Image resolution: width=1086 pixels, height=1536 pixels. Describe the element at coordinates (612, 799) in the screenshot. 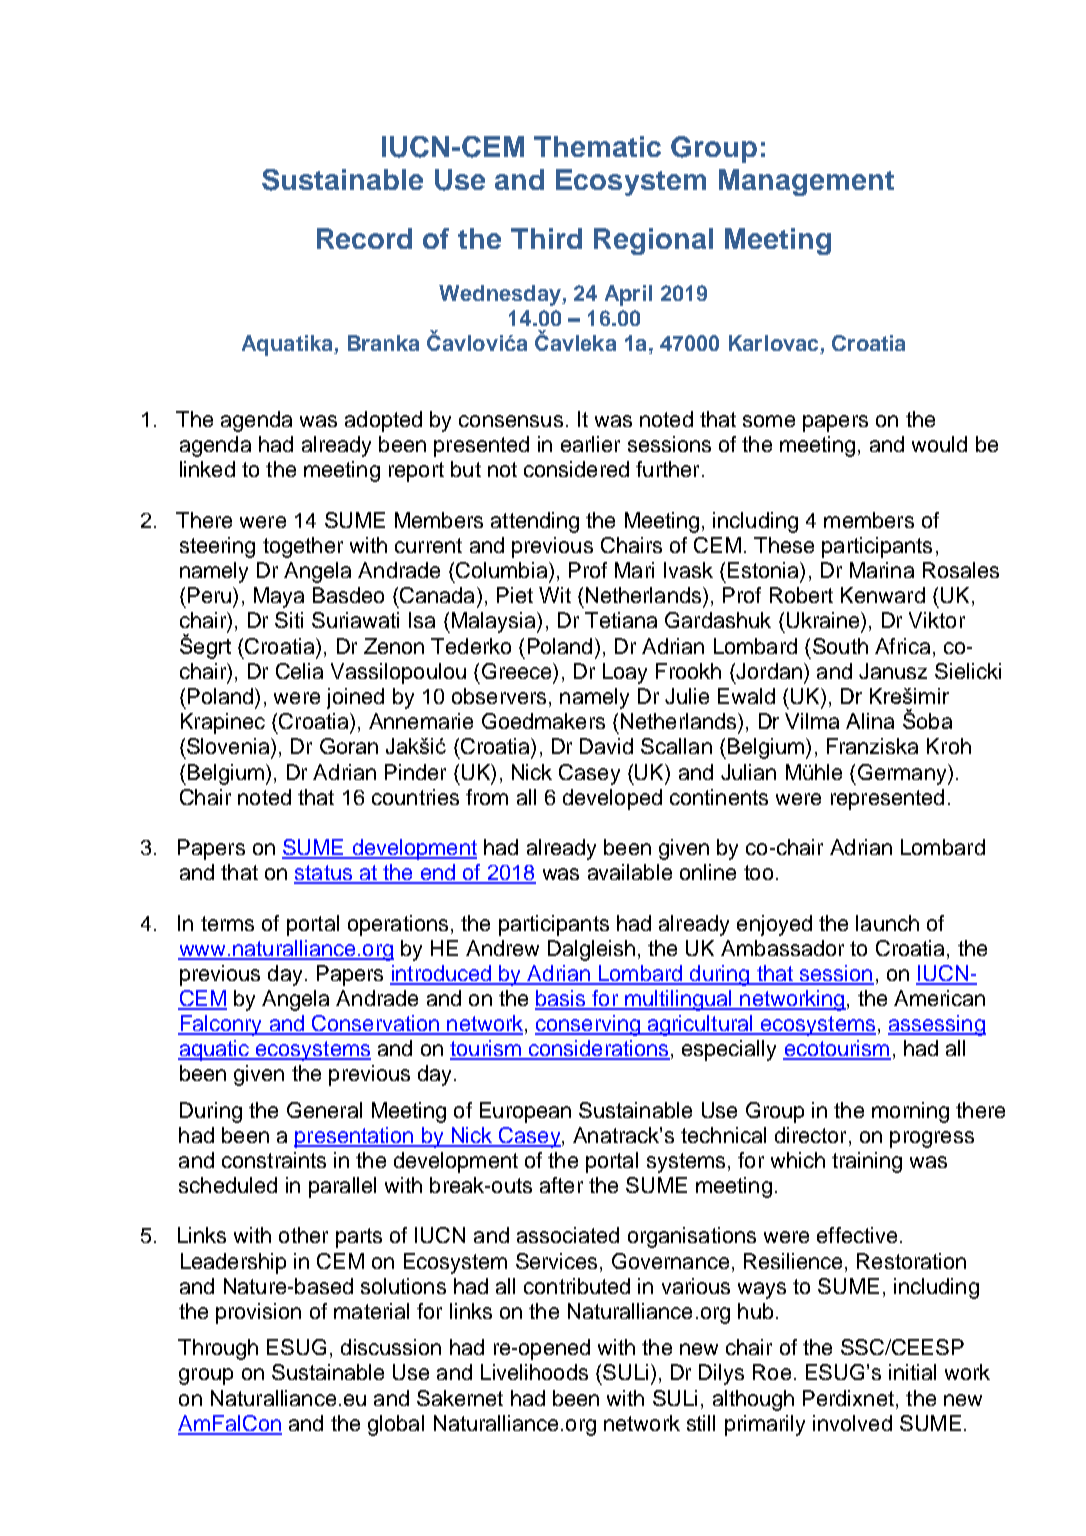

I see `developed` at that location.
